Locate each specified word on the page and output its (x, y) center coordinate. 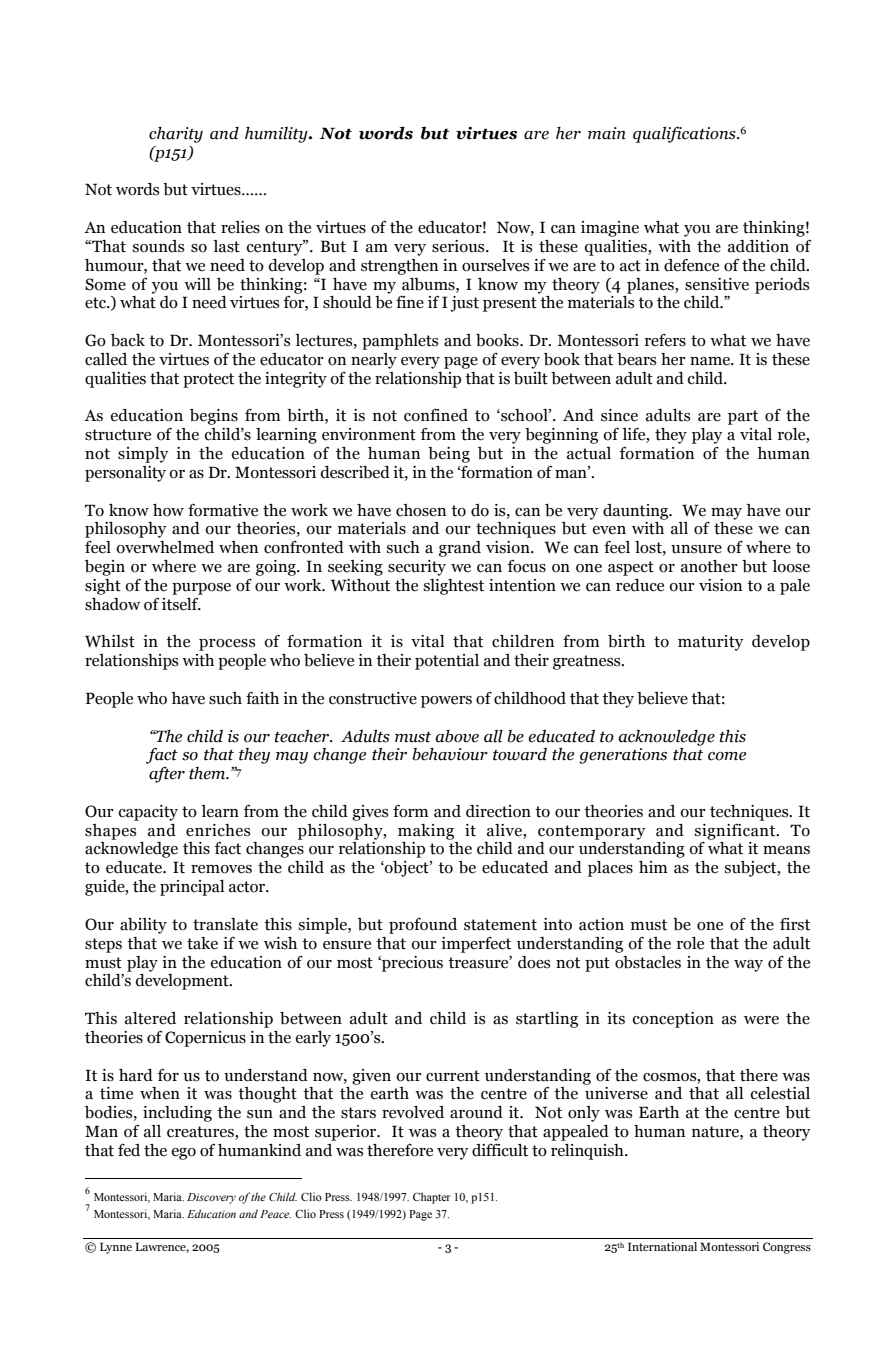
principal (192, 888)
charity (176, 135)
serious (459, 246)
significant (736, 832)
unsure (696, 549)
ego (184, 1154)
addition (758, 246)
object (407, 869)
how (168, 510)
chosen (421, 510)
